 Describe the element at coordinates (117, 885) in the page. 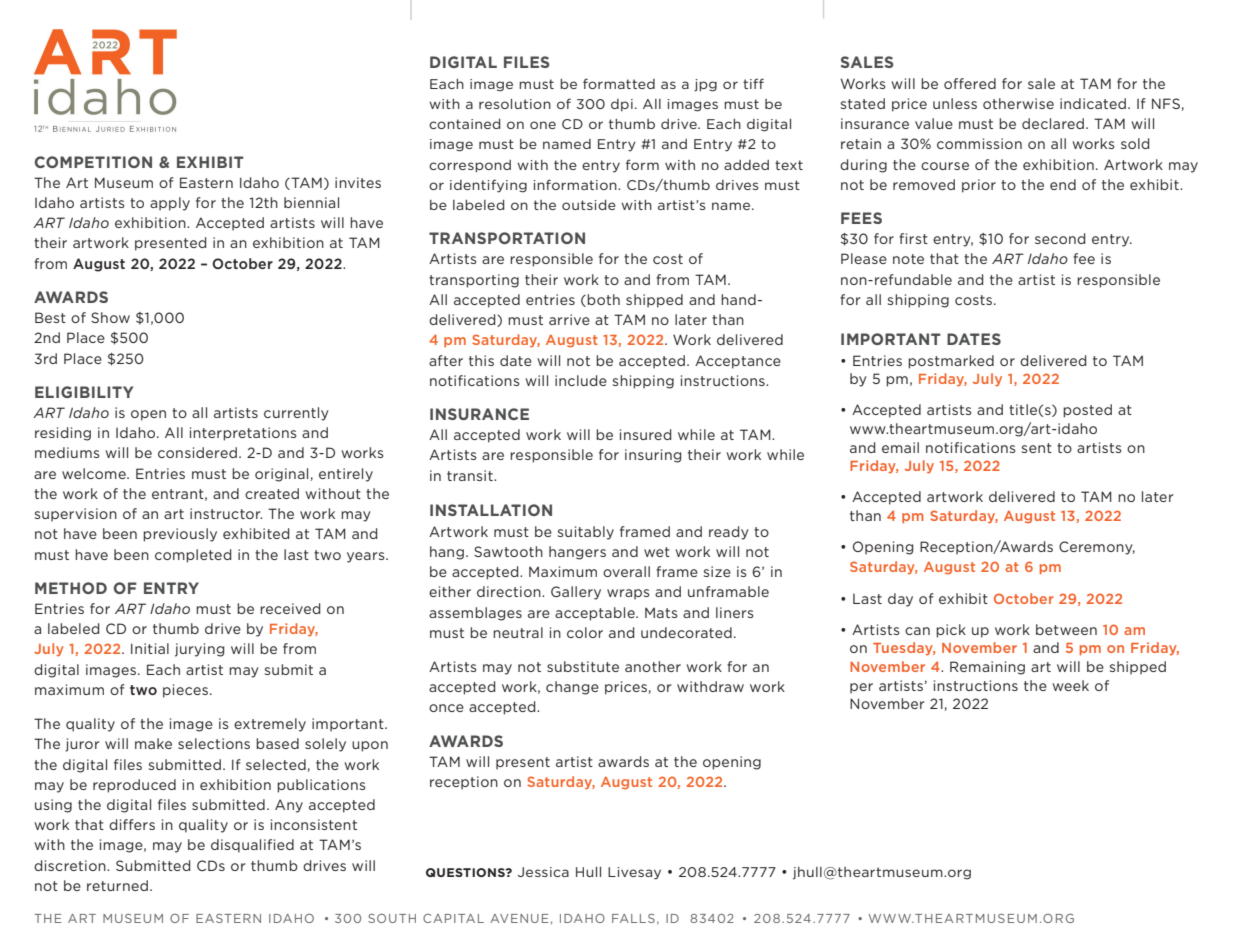

I see `returned` at that location.
